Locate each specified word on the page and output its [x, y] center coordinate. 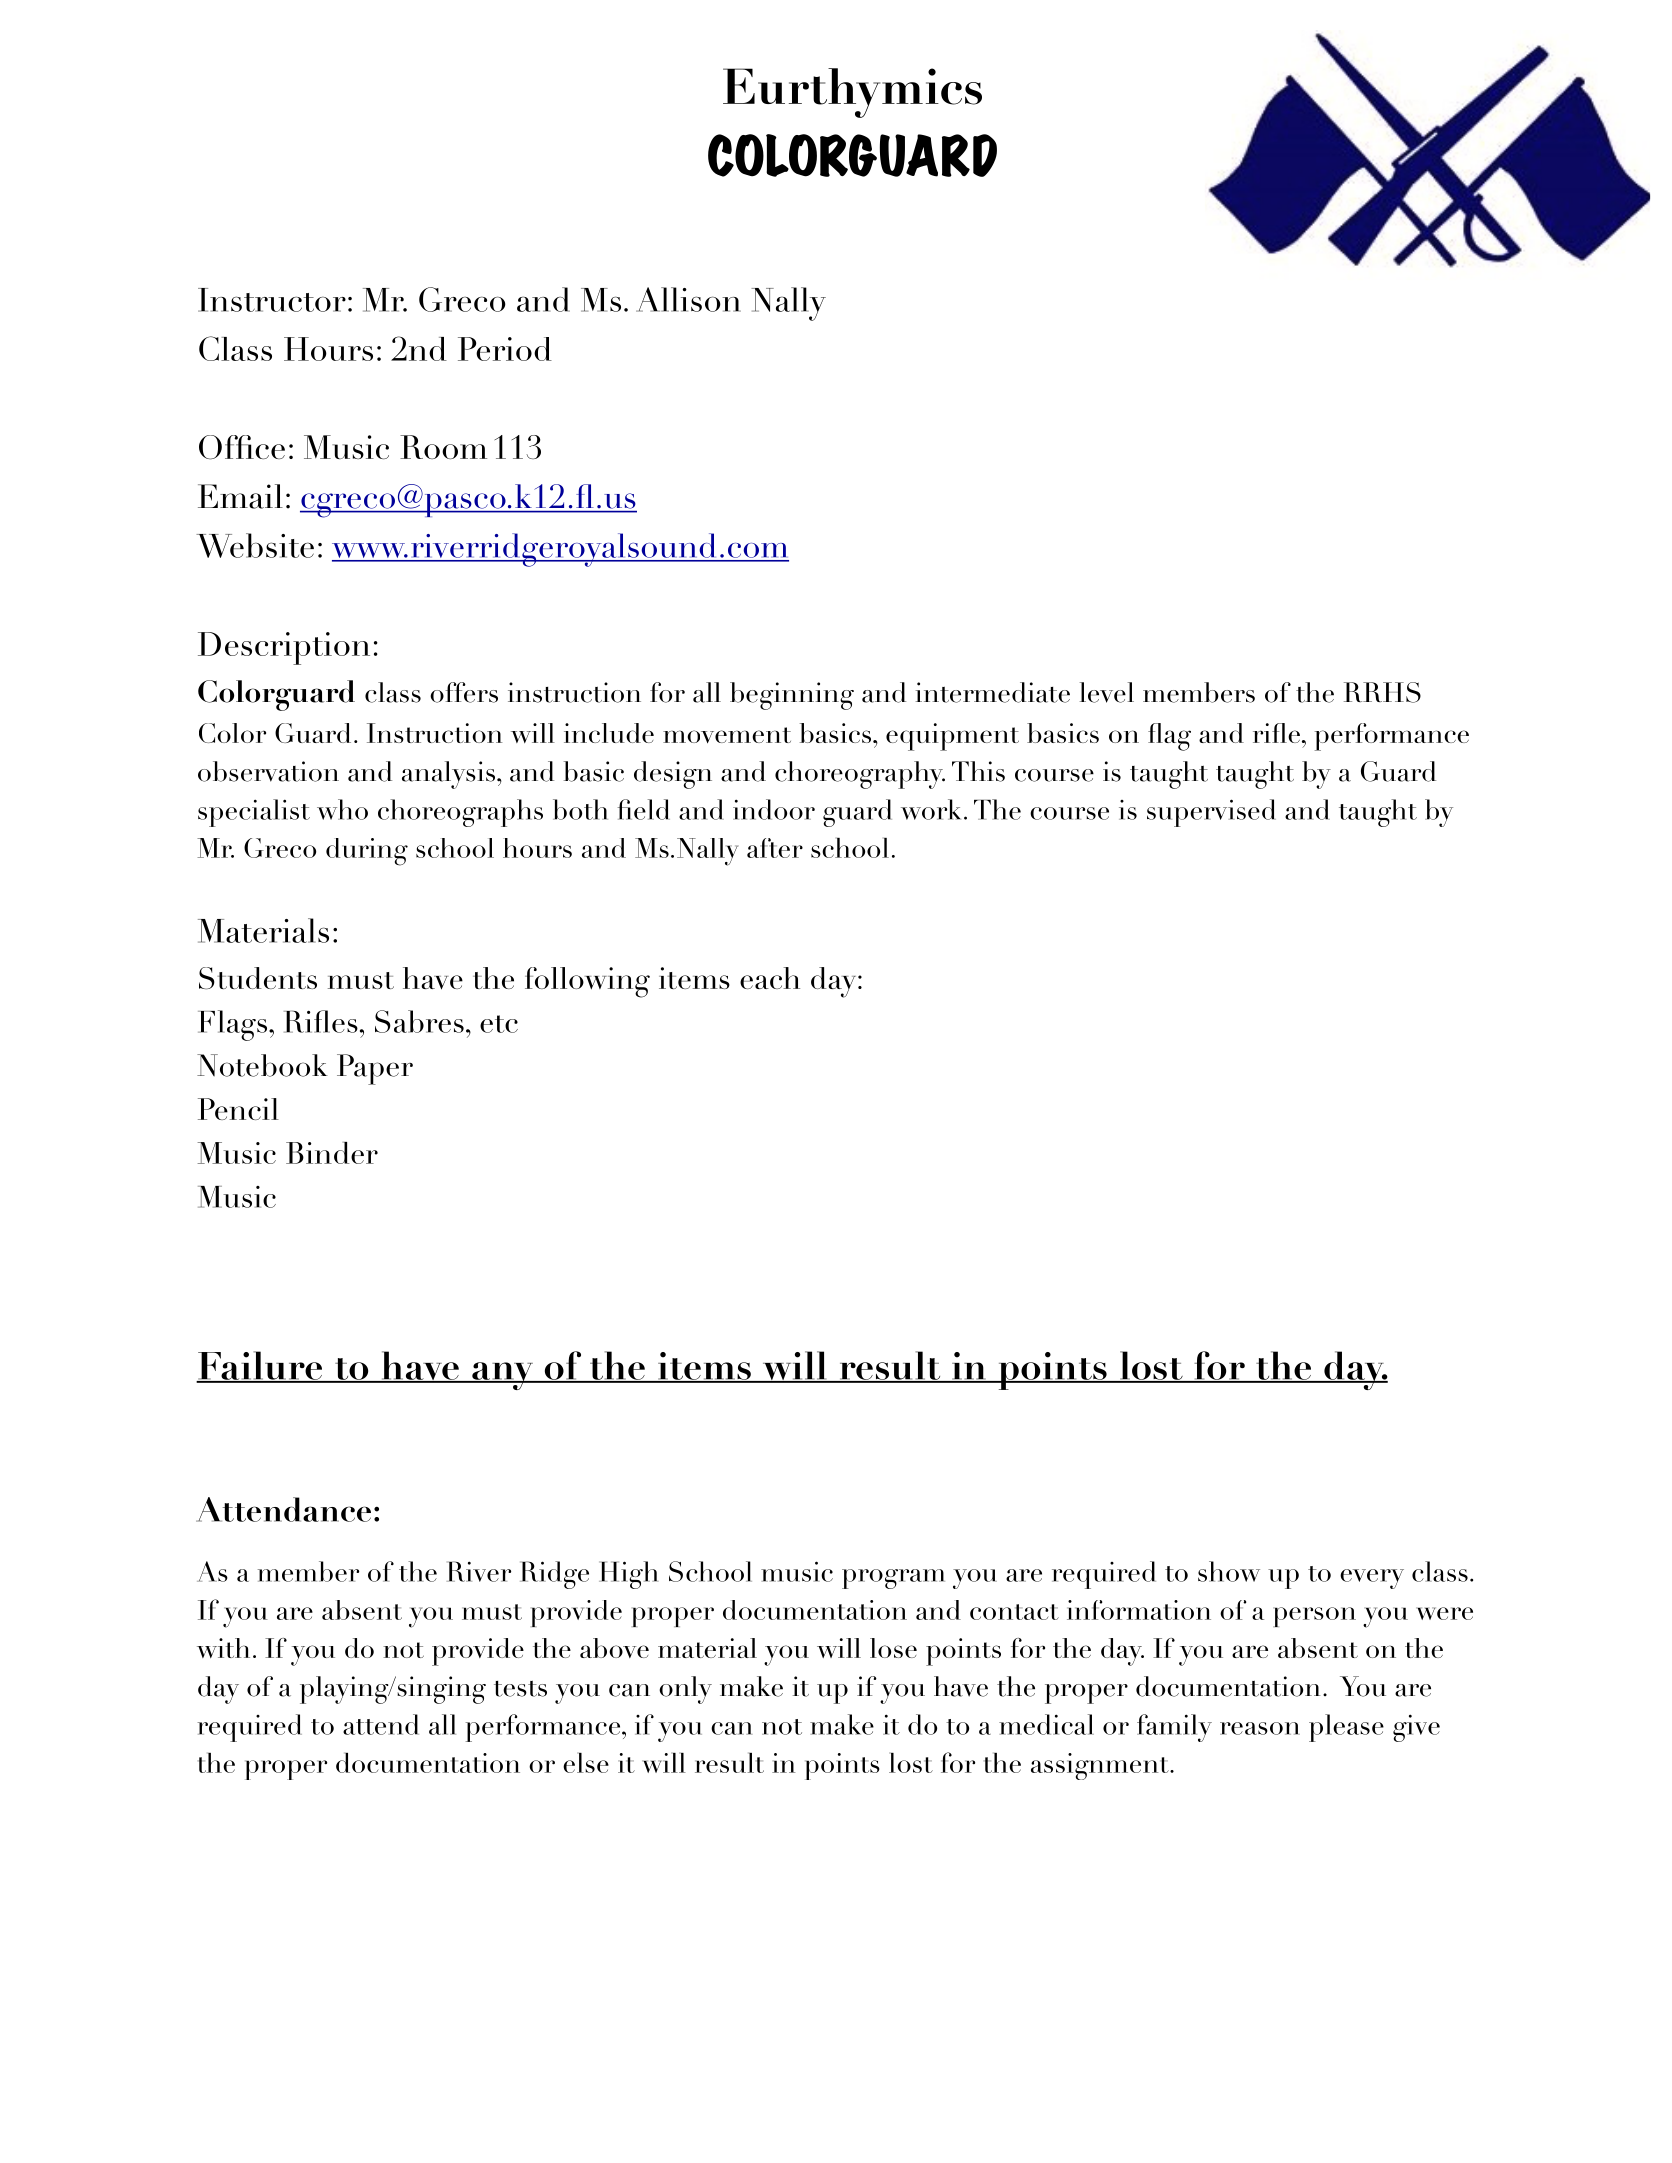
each [770, 978]
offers [464, 692]
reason [1260, 1728]
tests [520, 1689]
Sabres [419, 1021]
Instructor [272, 300]
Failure [260, 1366]
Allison [688, 299]
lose [893, 1648]
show [1229, 1571]
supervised [1211, 813]
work [931, 809]
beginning [792, 696]
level [1107, 692]
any [502, 1376]
